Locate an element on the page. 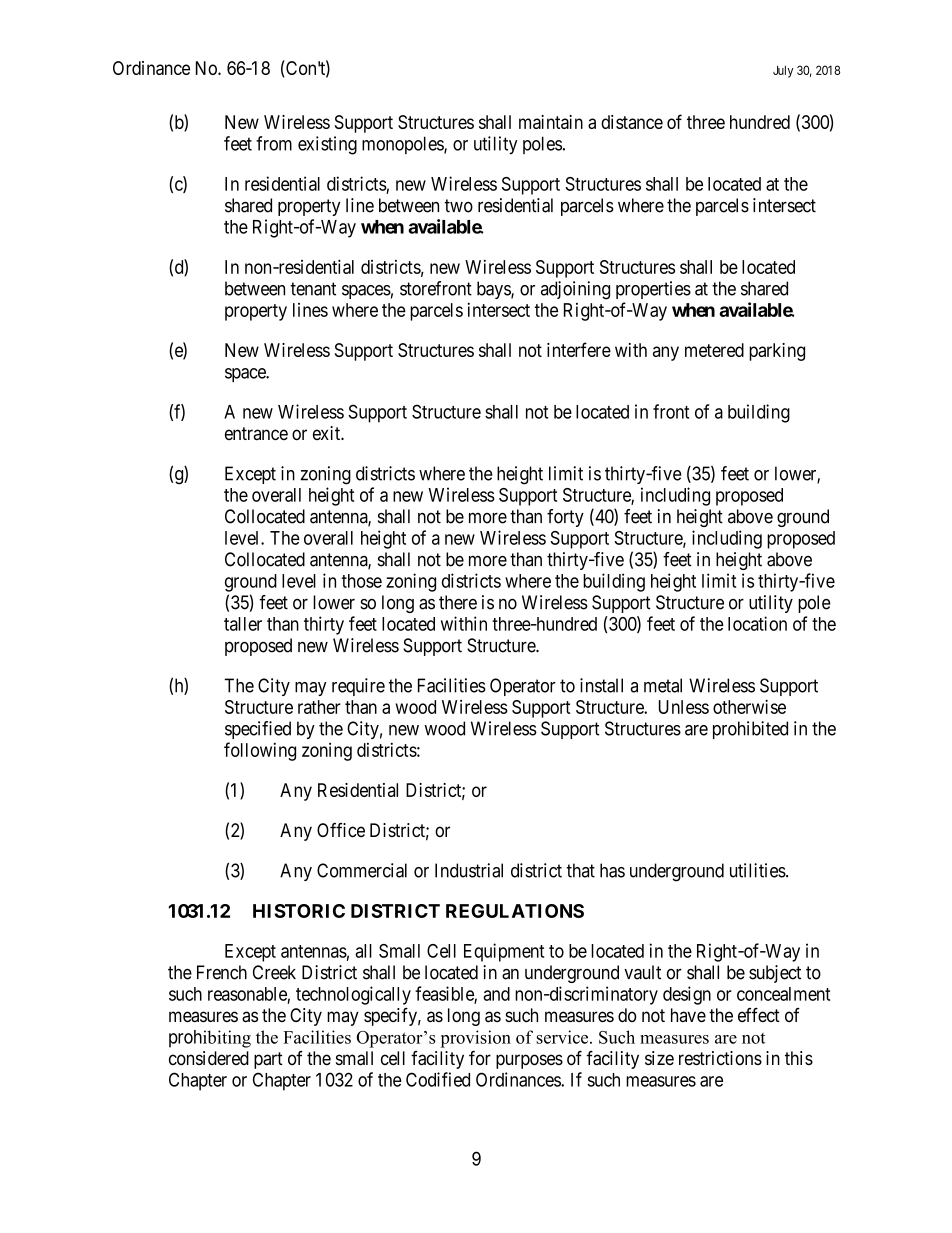  install is located at coordinates (601, 685).
